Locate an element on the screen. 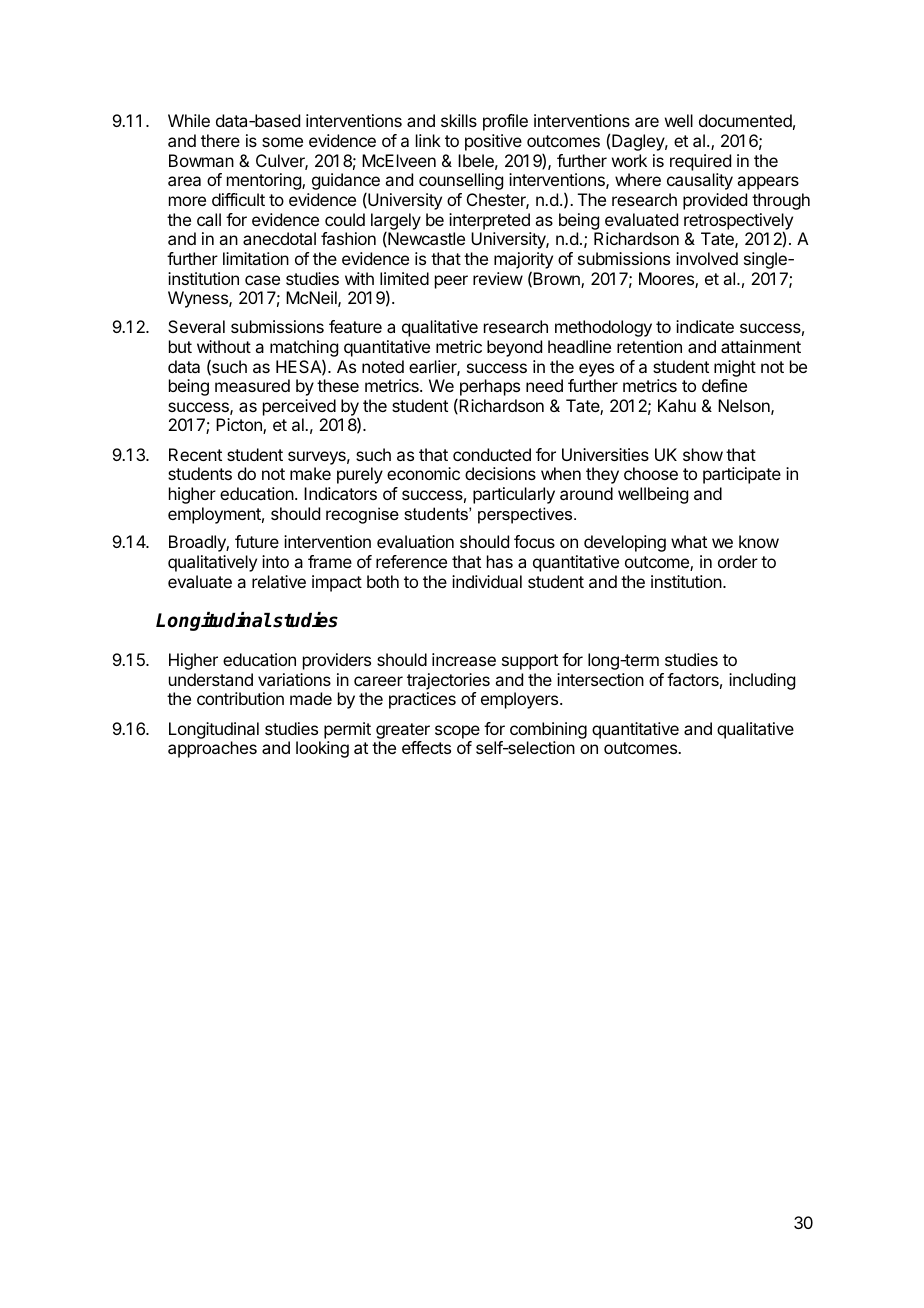 The image size is (924, 1308). relative is located at coordinates (279, 581).
